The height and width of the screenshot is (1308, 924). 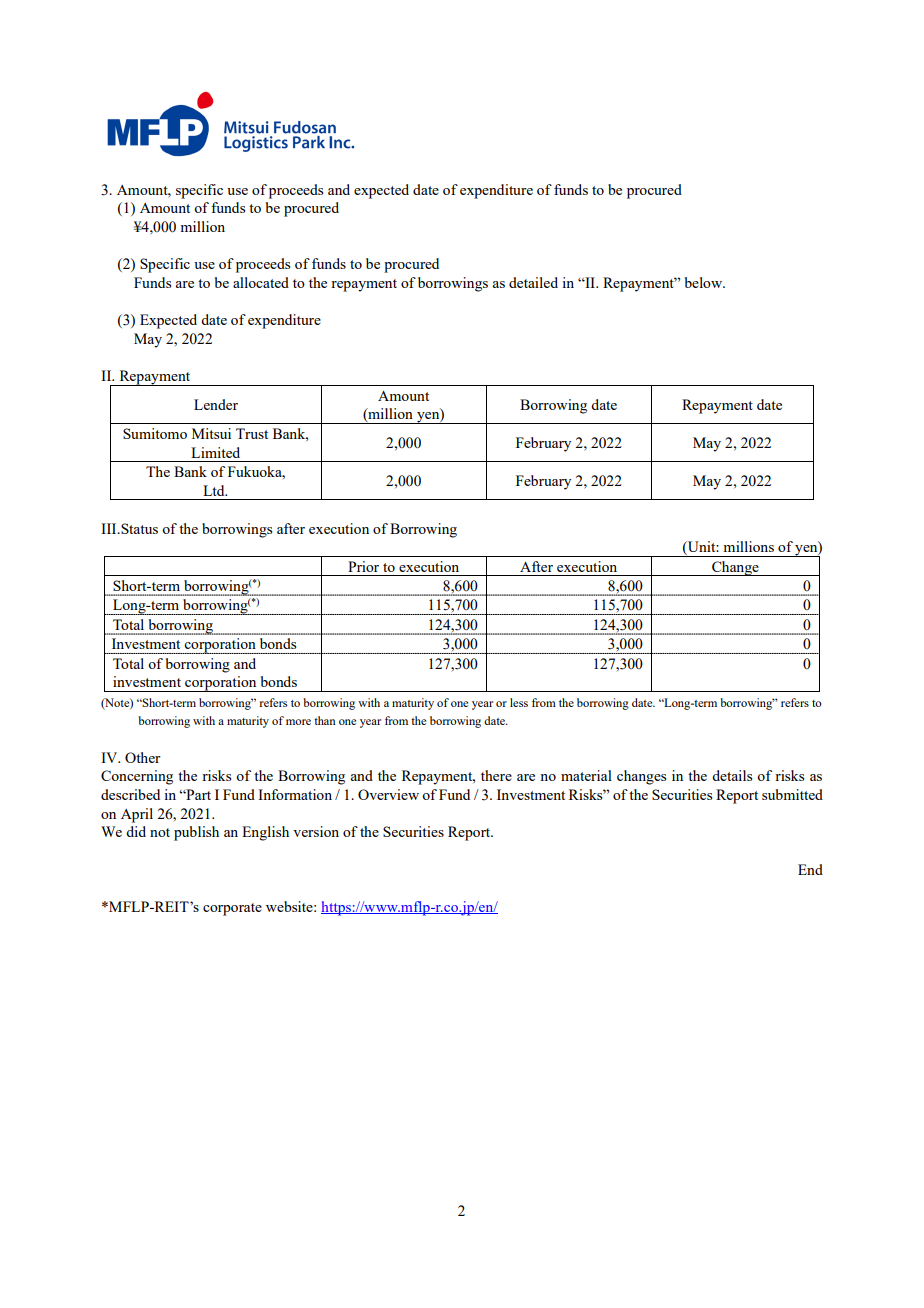 What do you see at coordinates (519, 702) in the screenshot?
I see `less` at bounding box center [519, 702].
